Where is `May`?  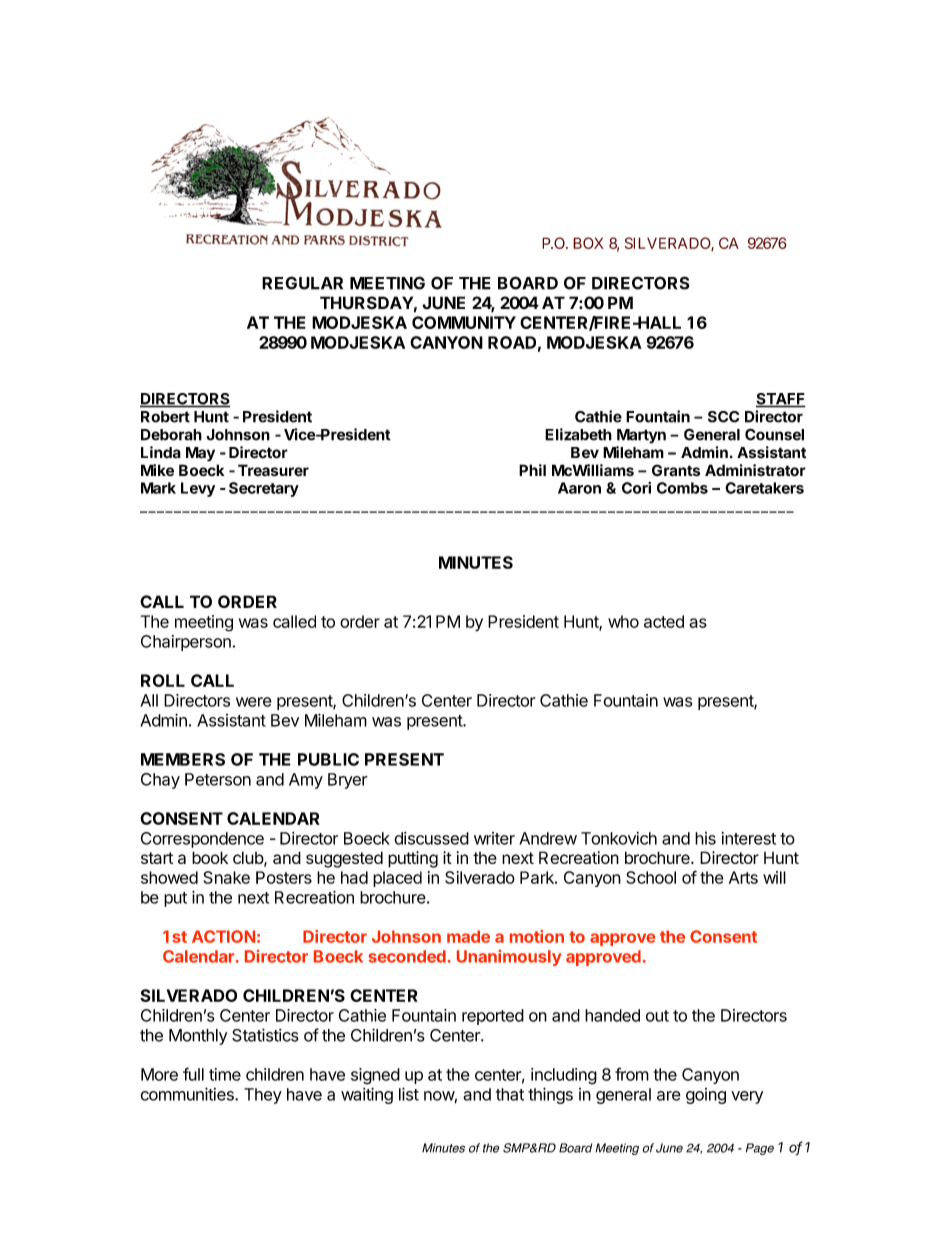
May is located at coordinates (200, 454).
